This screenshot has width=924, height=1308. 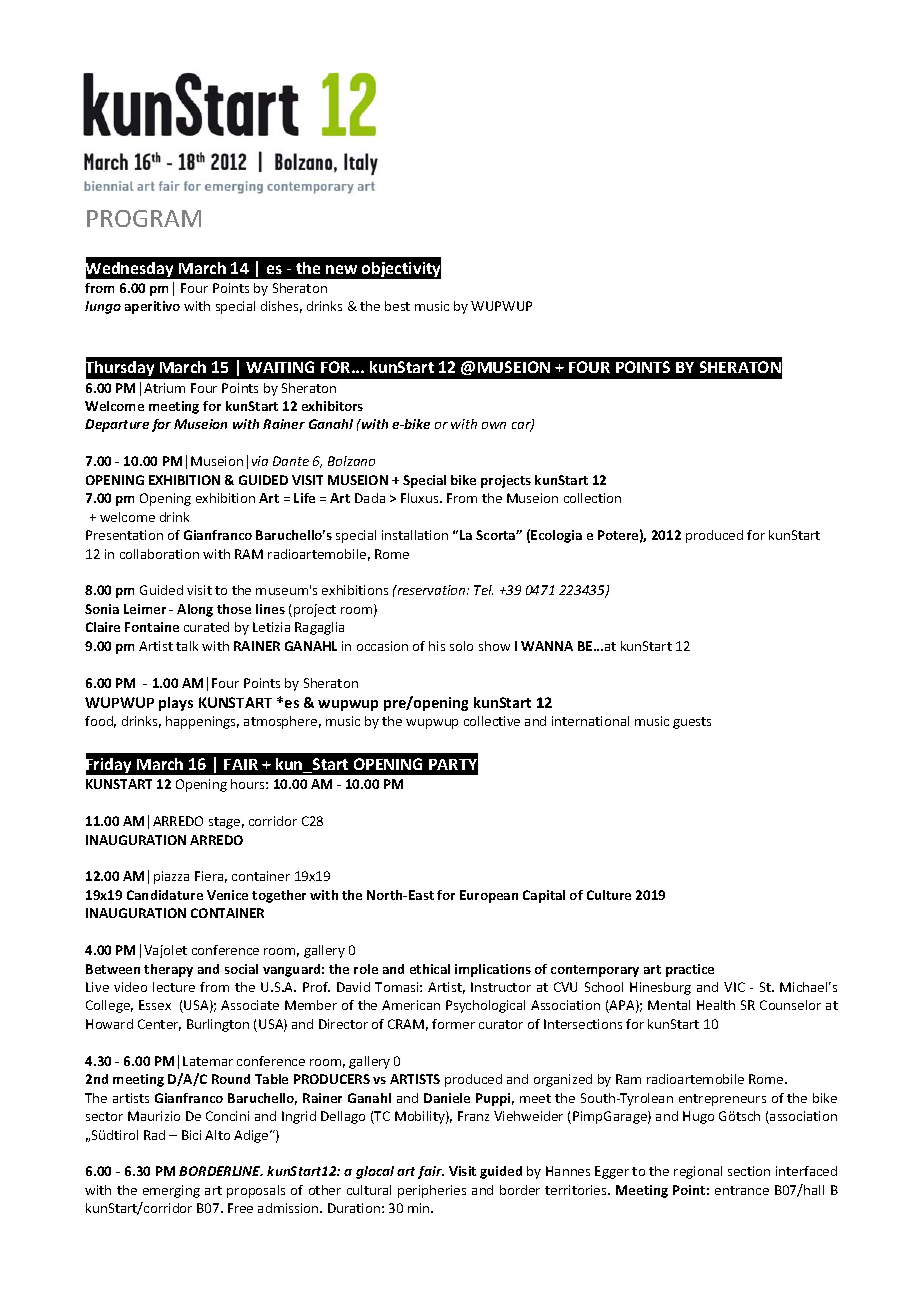 I want to click on own, so click(x=494, y=425).
